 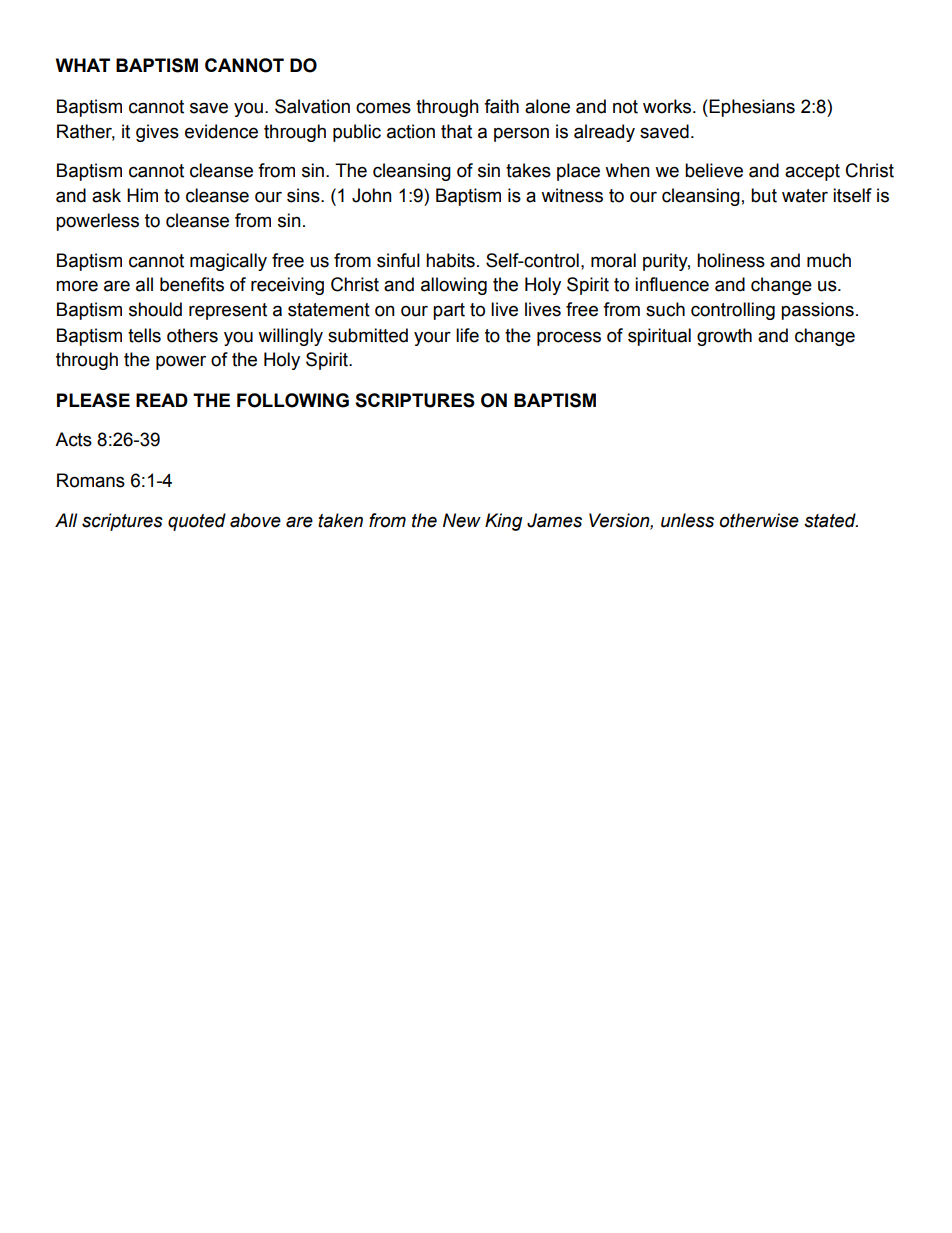 I want to click on faith, so click(x=501, y=106).
